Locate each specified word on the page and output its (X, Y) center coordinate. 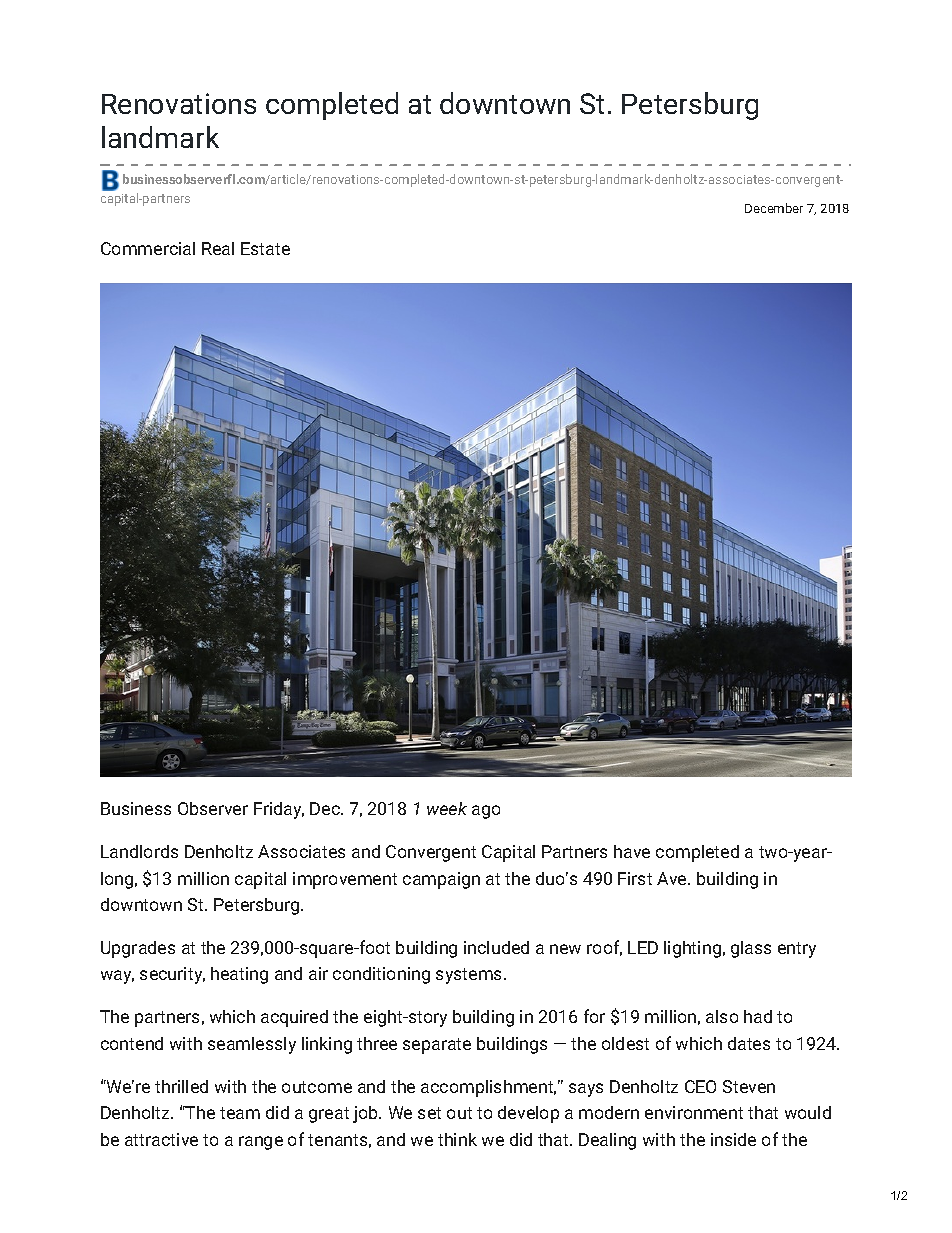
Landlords (139, 851)
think (457, 1139)
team (240, 1113)
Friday (279, 810)
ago (486, 812)
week (447, 808)
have (632, 851)
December (774, 208)
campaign (441, 880)
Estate (265, 248)
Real (218, 248)
